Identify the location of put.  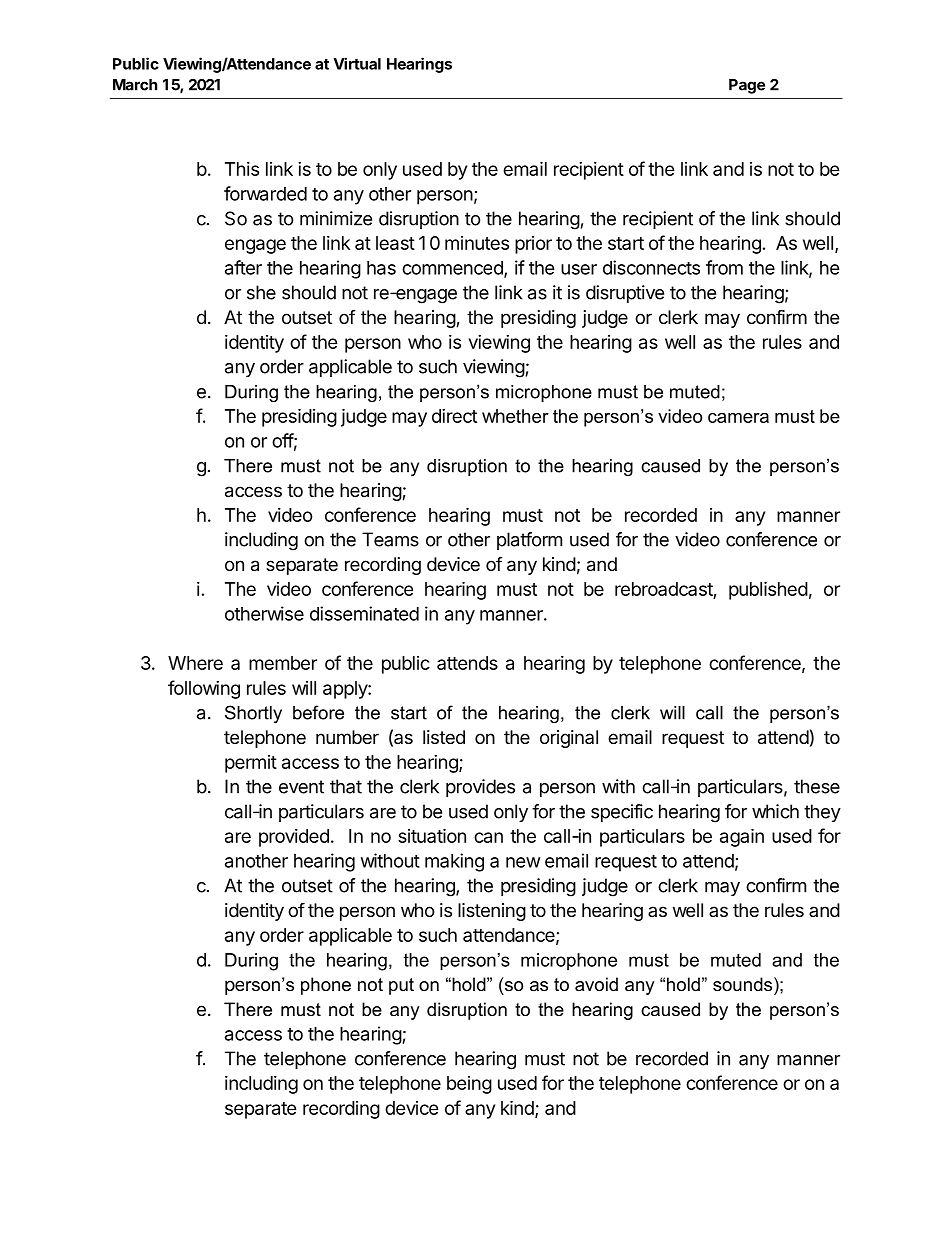
(401, 986).
